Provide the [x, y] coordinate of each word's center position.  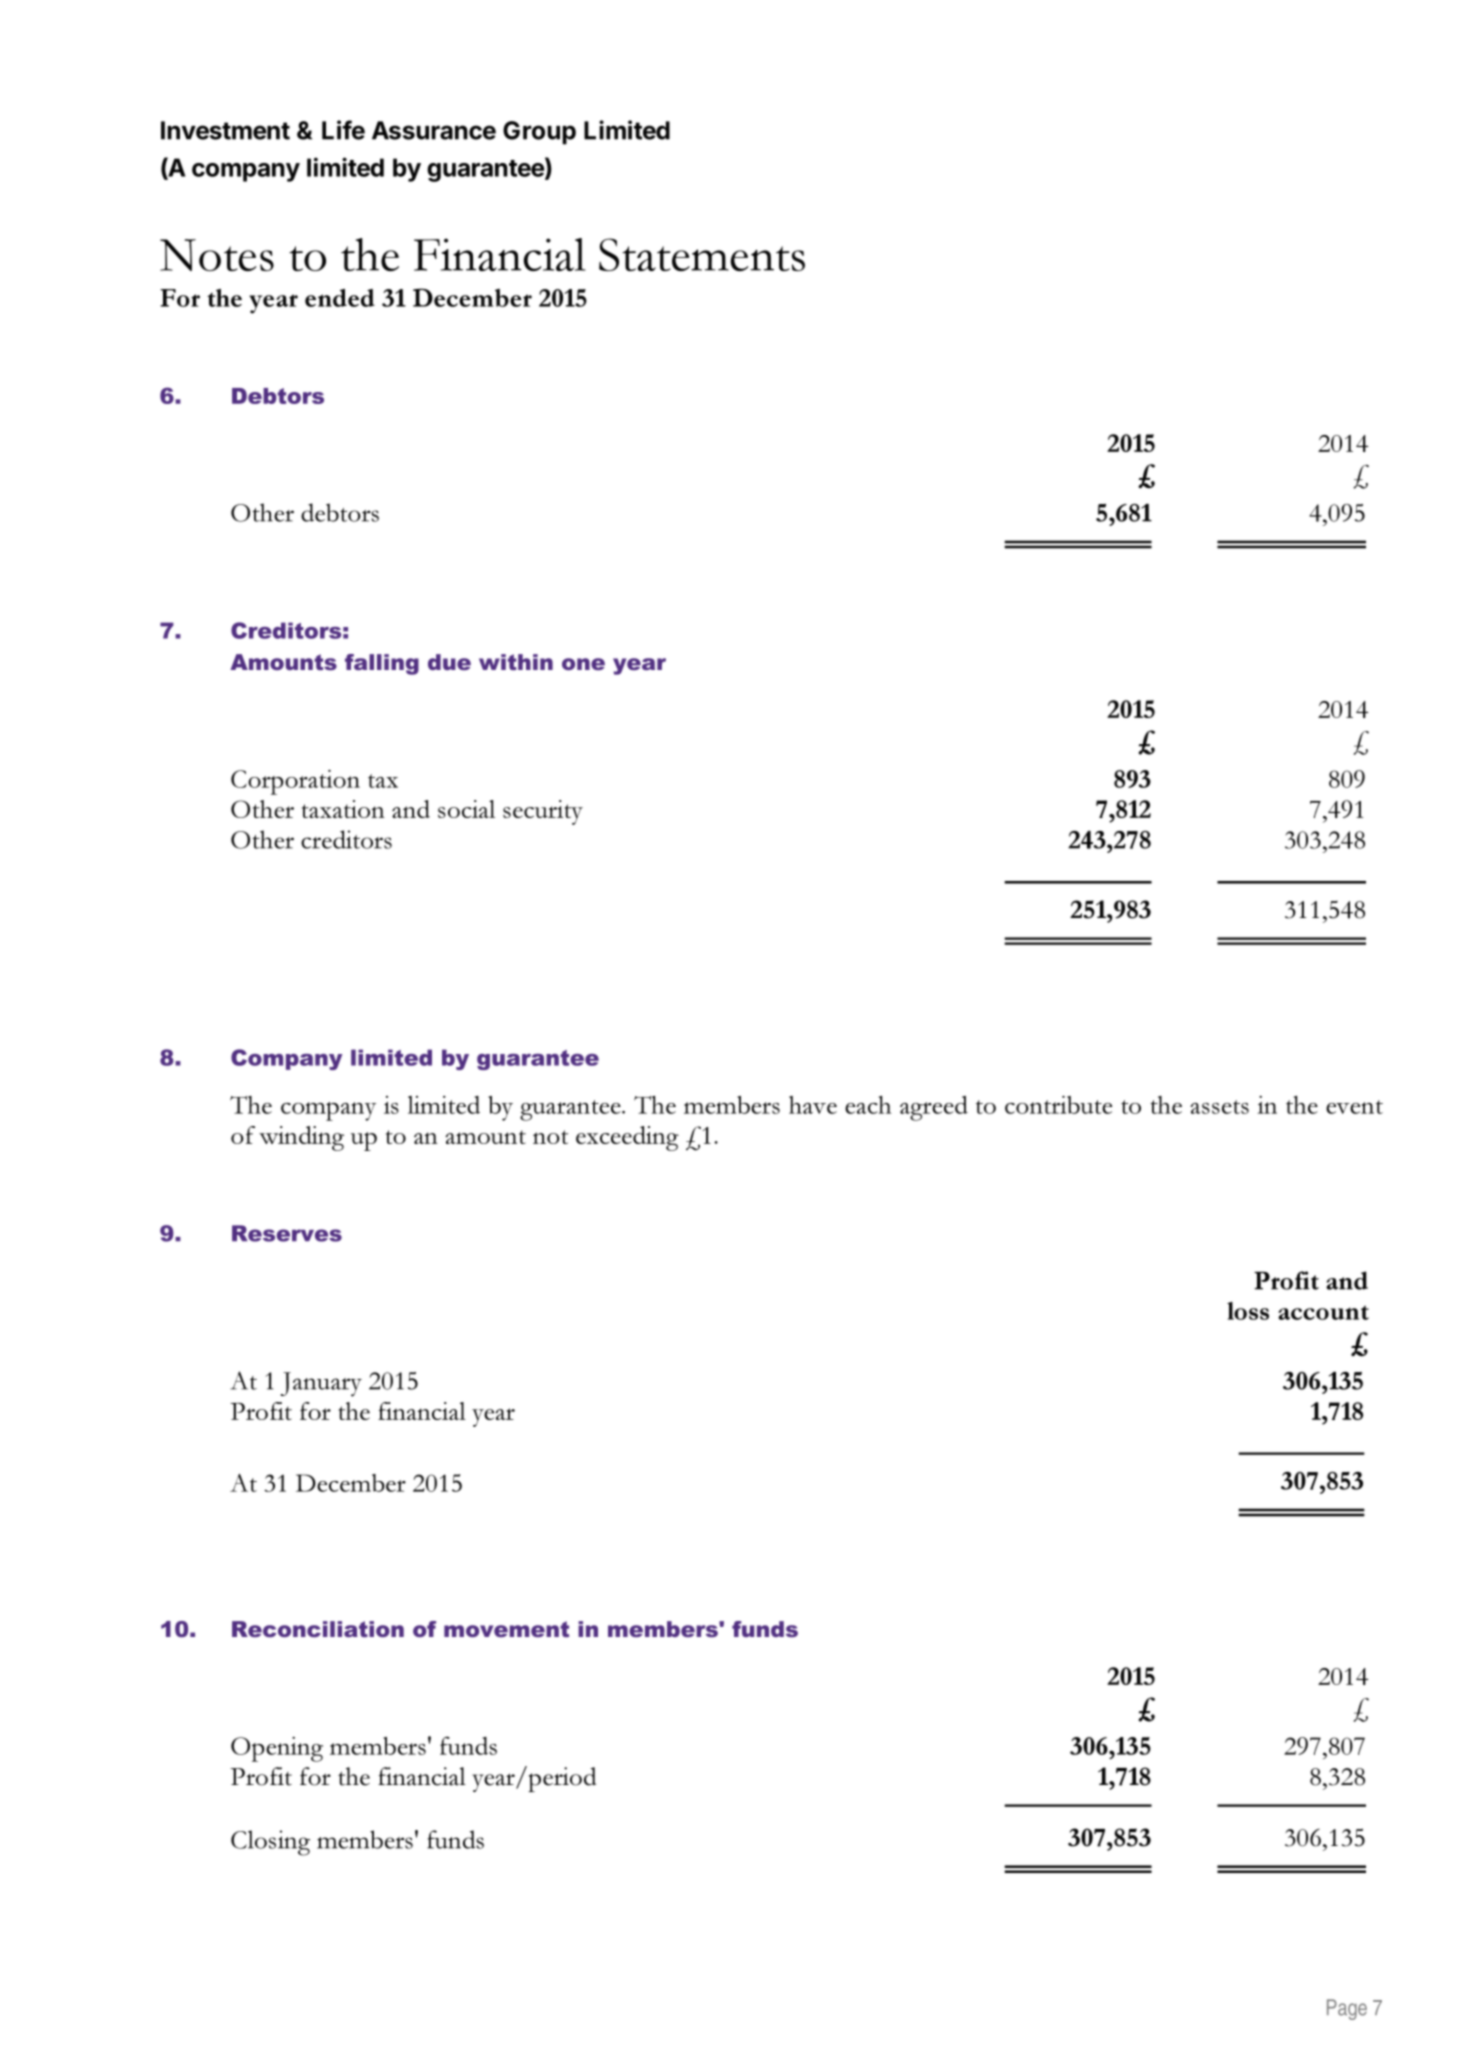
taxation [343, 809]
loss [1248, 1311]
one [583, 664]
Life [343, 130]
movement [506, 1629]
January [321, 1384]
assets [1219, 1107]
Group [539, 133]
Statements [702, 254]
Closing [270, 1843]
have [813, 1105]
